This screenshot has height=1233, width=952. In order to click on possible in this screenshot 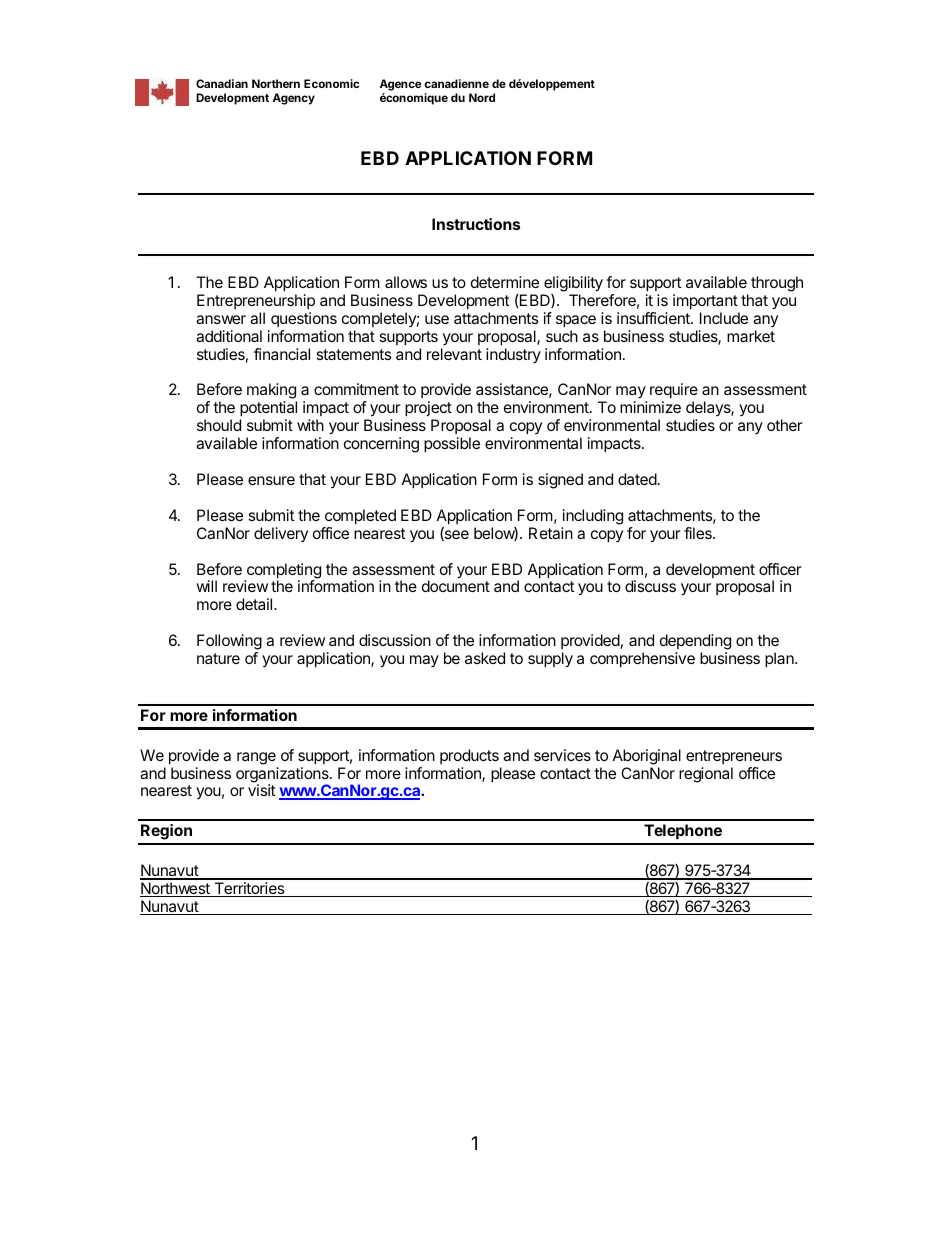, I will do `click(452, 445)`.
